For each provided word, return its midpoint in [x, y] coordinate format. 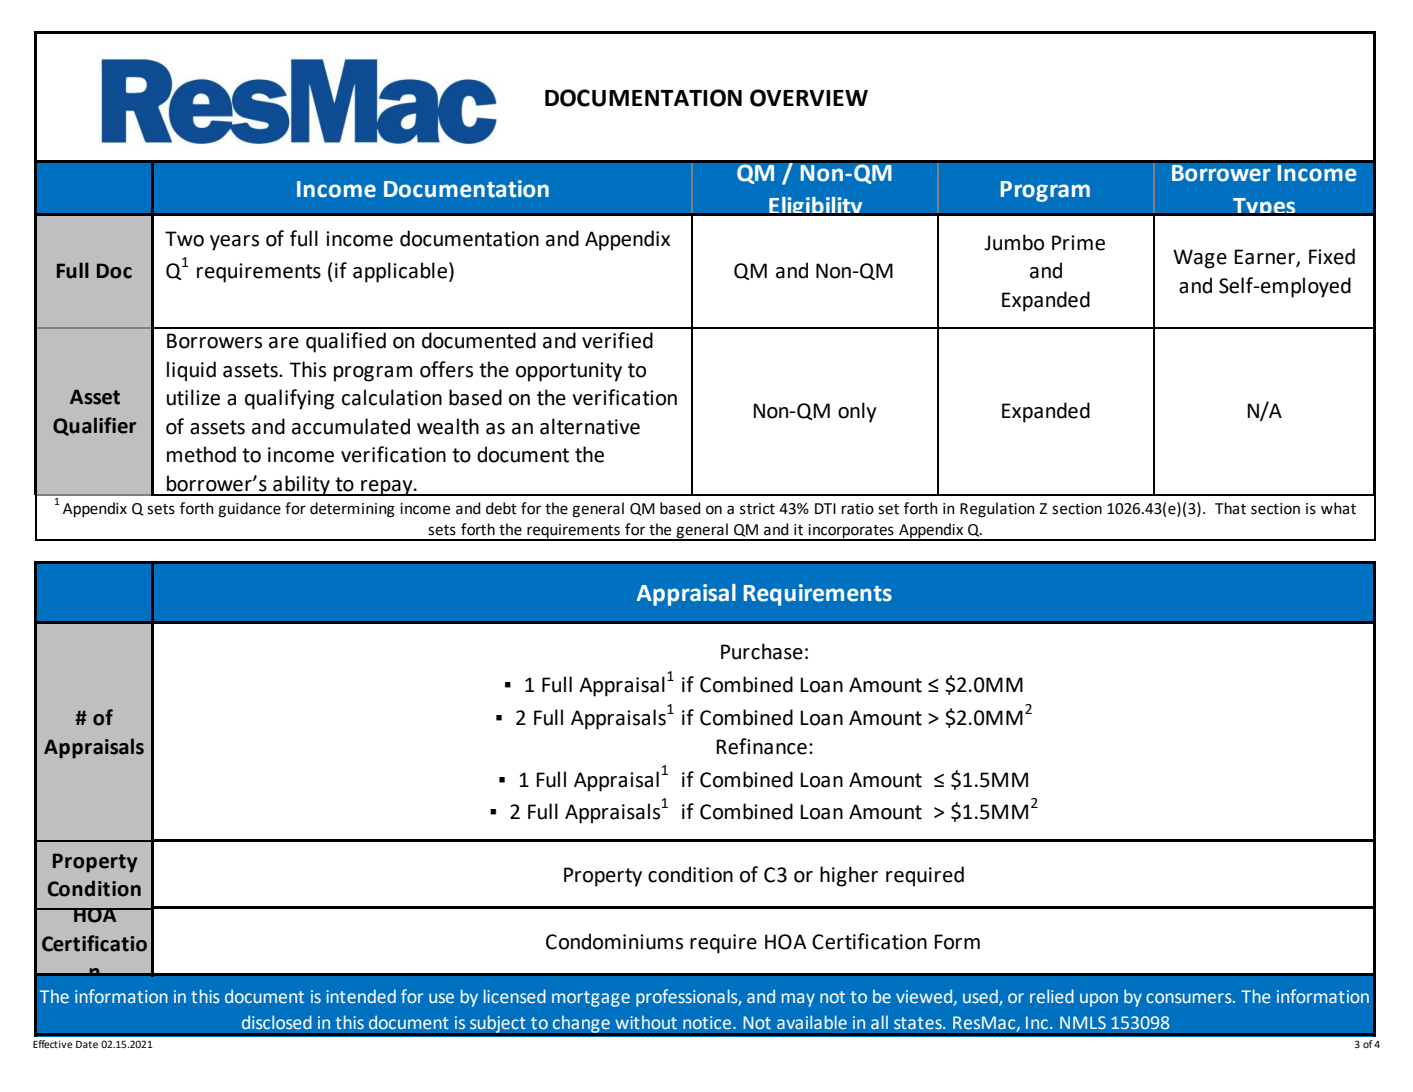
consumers [1190, 998]
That [1230, 508]
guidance [249, 510]
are [284, 343]
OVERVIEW [809, 98]
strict [757, 509]
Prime [1078, 243]
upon [1099, 1000]
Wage [1200, 259]
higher [849, 876]
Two [184, 239]
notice [708, 1023]
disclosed [277, 1022]
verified [617, 340]
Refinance [761, 746]
